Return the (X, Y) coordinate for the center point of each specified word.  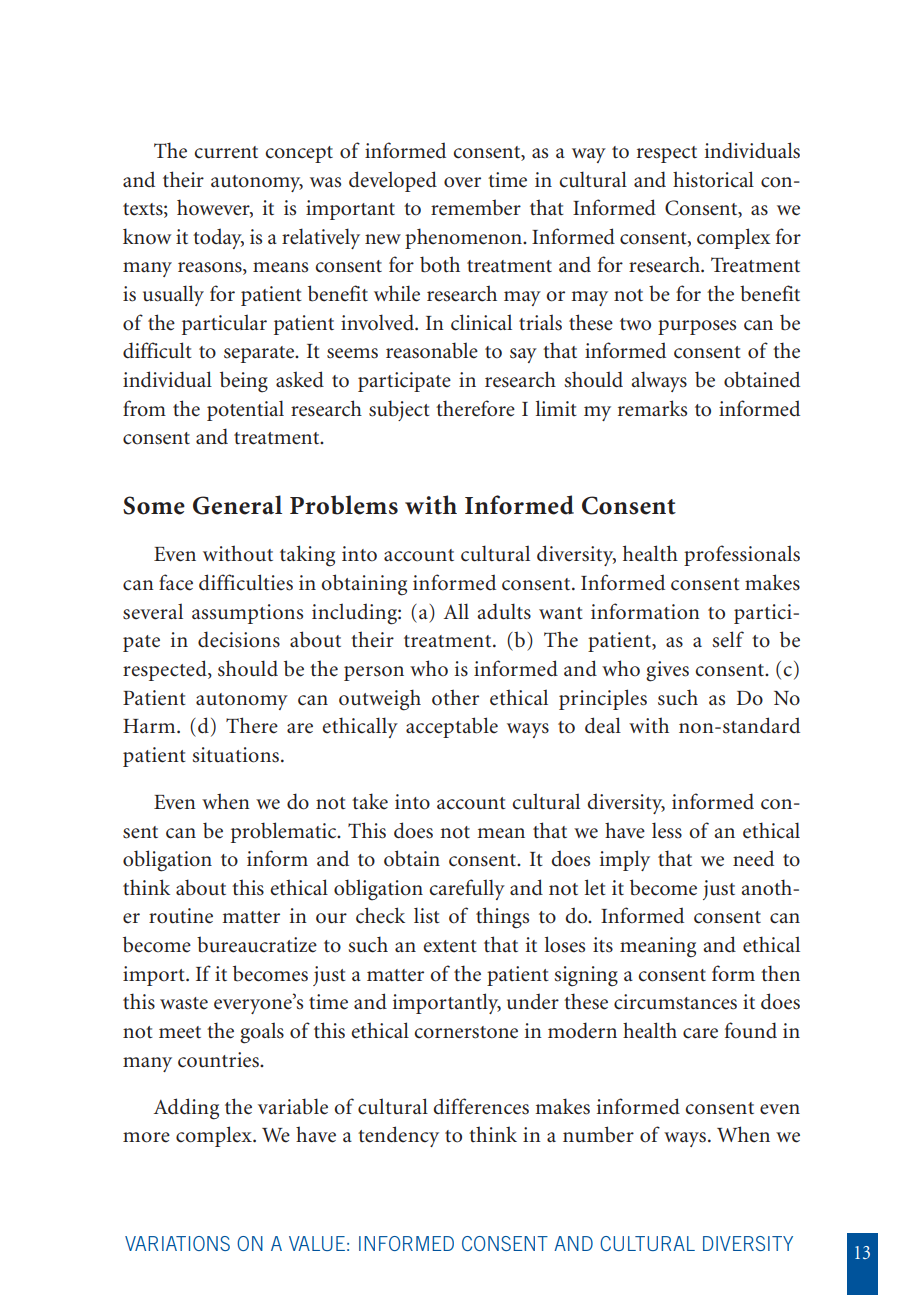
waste (184, 1003)
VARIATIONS (177, 1243)
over (462, 182)
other (455, 697)
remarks (652, 408)
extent (450, 946)
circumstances (675, 1002)
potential (245, 410)
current (226, 152)
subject (399, 410)
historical (713, 179)
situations (235, 755)
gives (667, 671)
